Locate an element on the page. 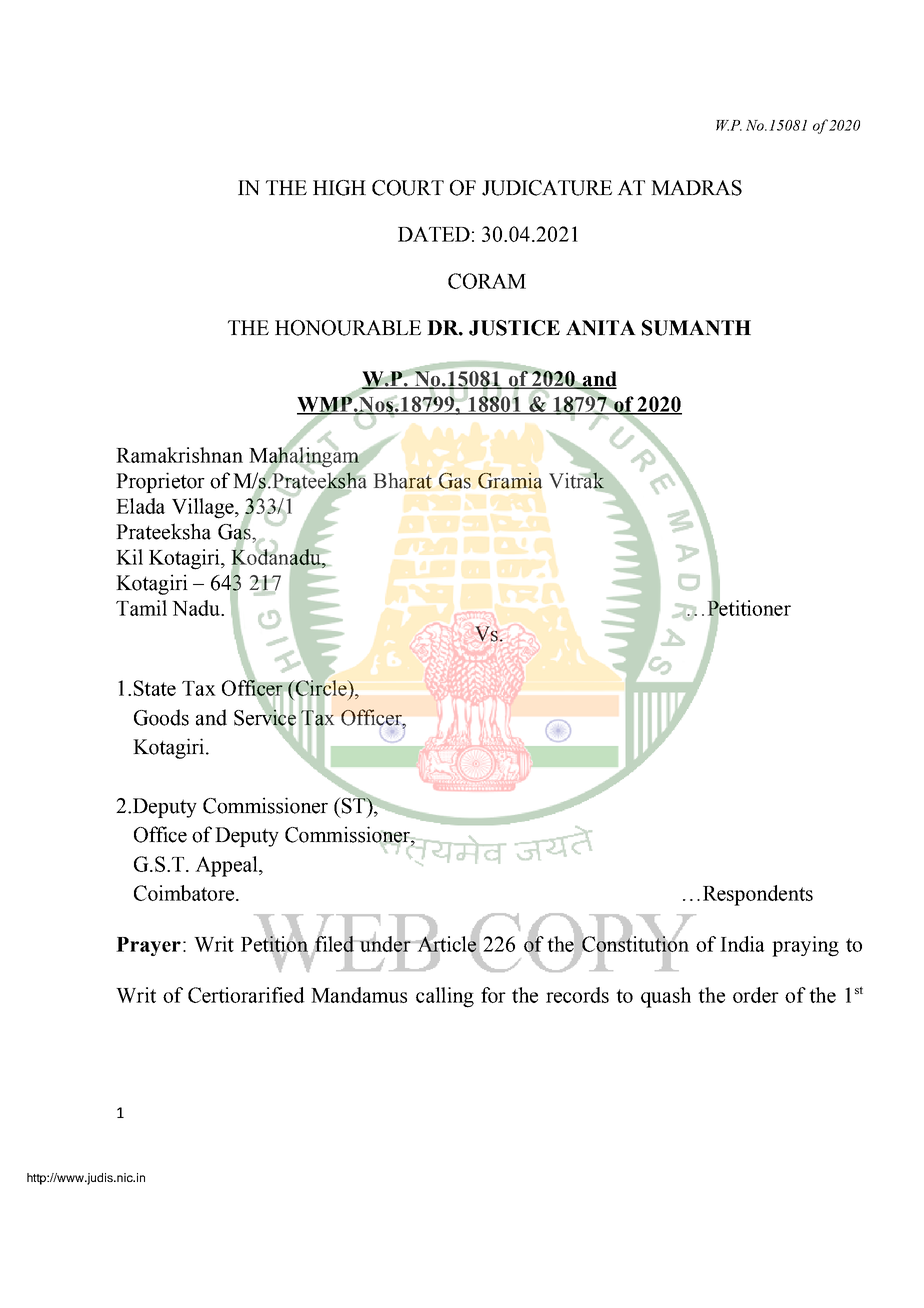 This document has height=1308, width=924. Tamil is located at coordinates (141, 608).
